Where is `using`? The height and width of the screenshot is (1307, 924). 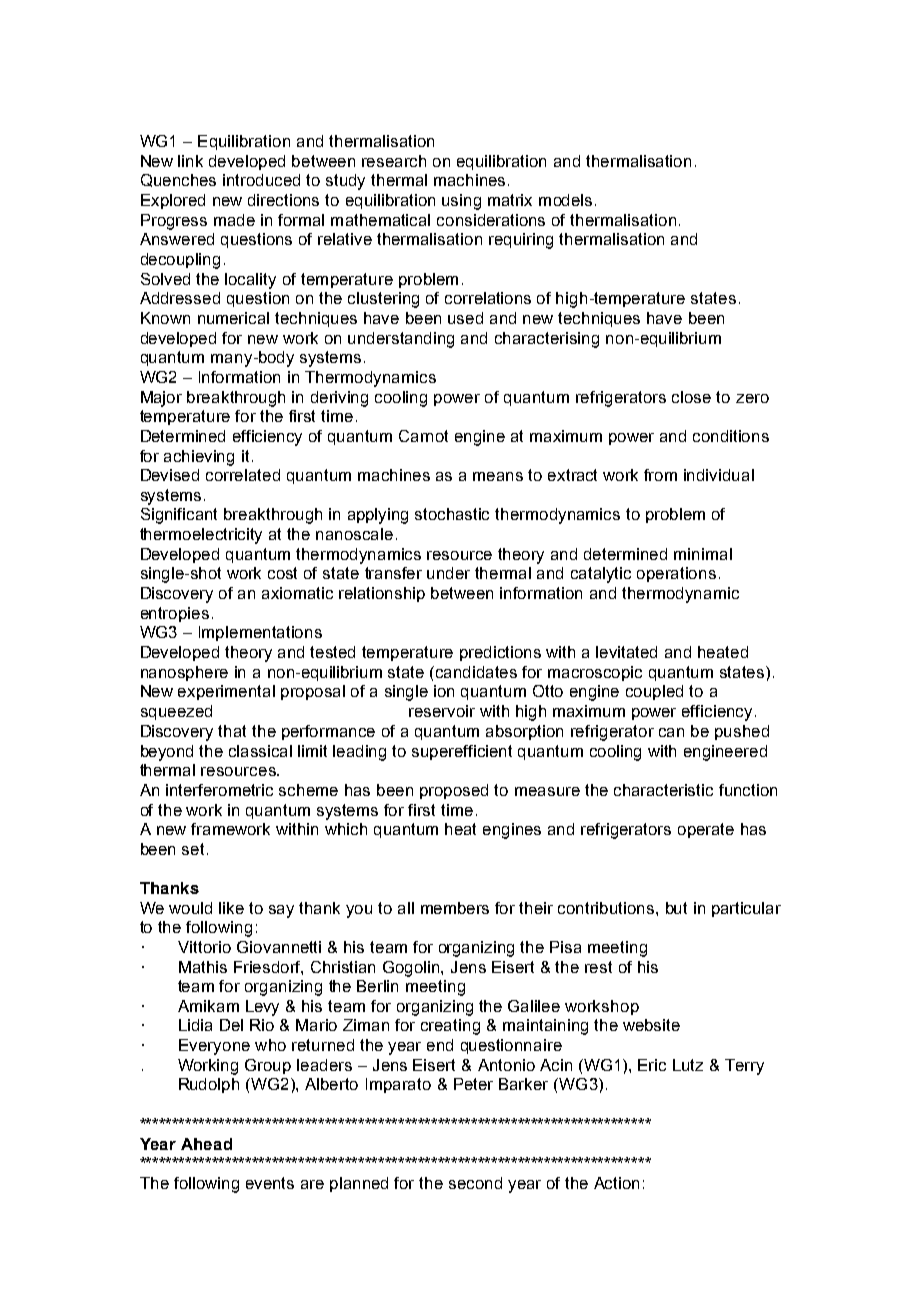 using is located at coordinates (461, 202).
